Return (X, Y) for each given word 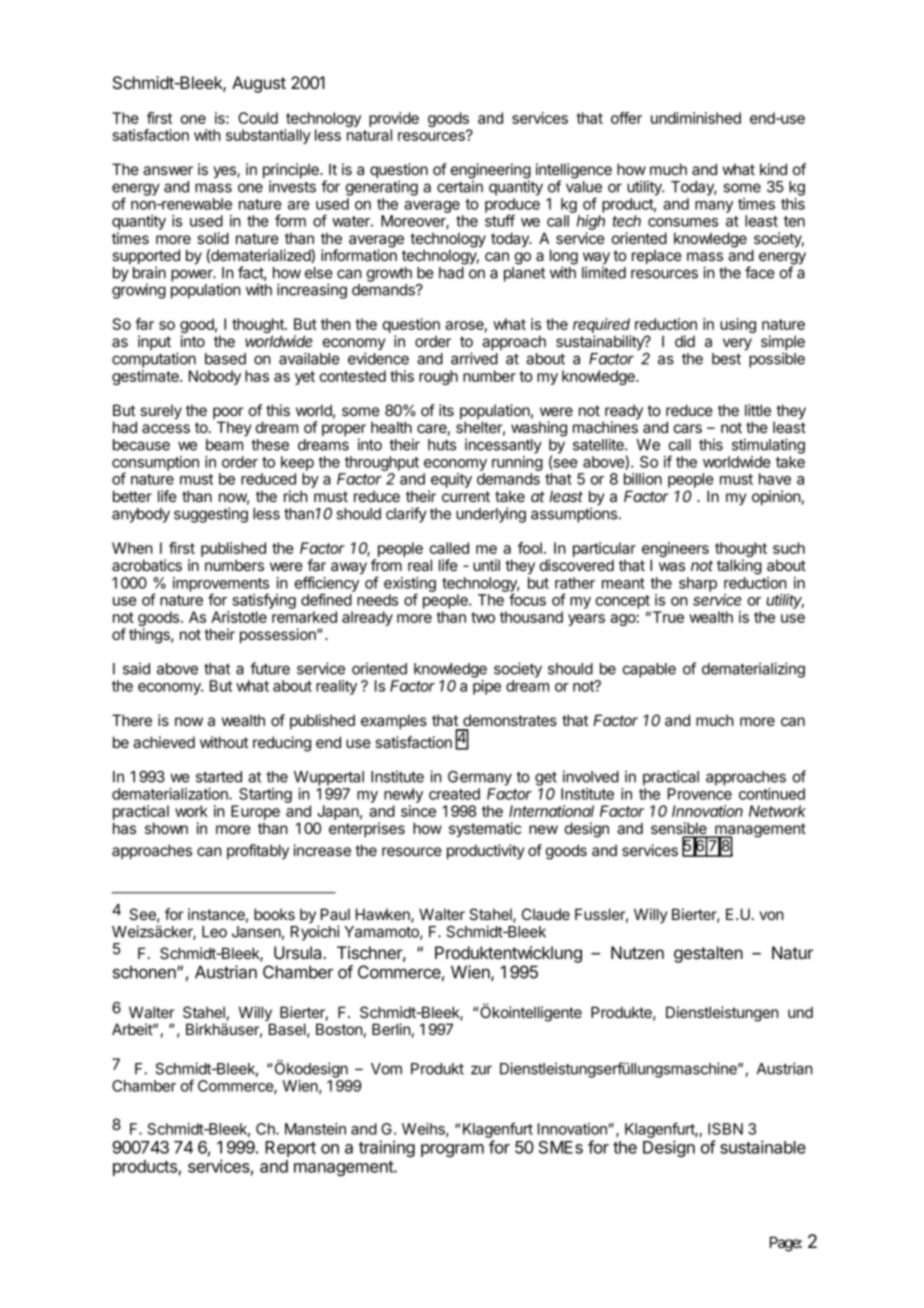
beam (224, 445)
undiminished (696, 118)
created (454, 794)
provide (394, 119)
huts (442, 445)
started (219, 777)
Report (290, 1149)
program (452, 1150)
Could (258, 118)
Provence (700, 794)
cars (688, 428)
